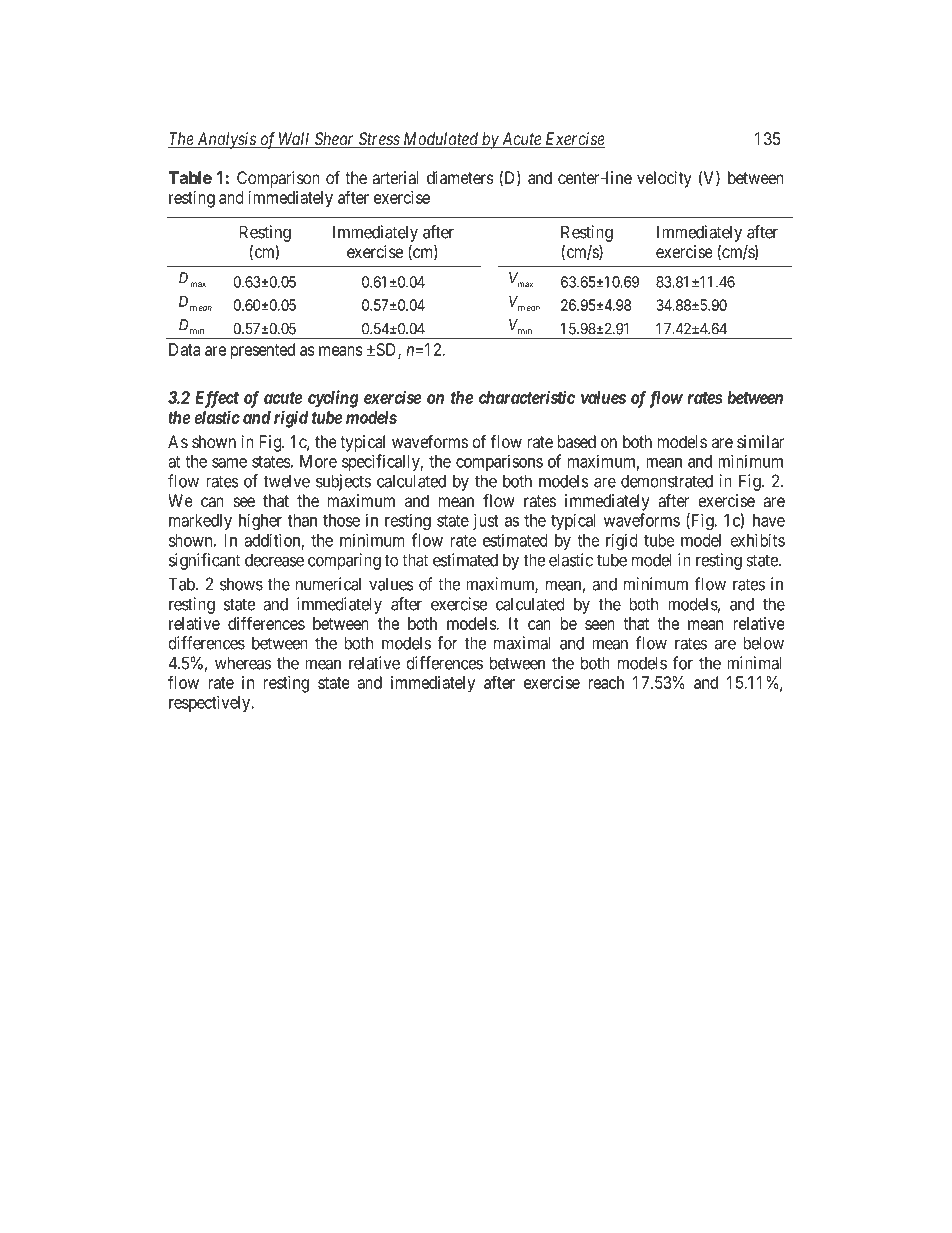  I want to click on presented, so click(263, 351).
